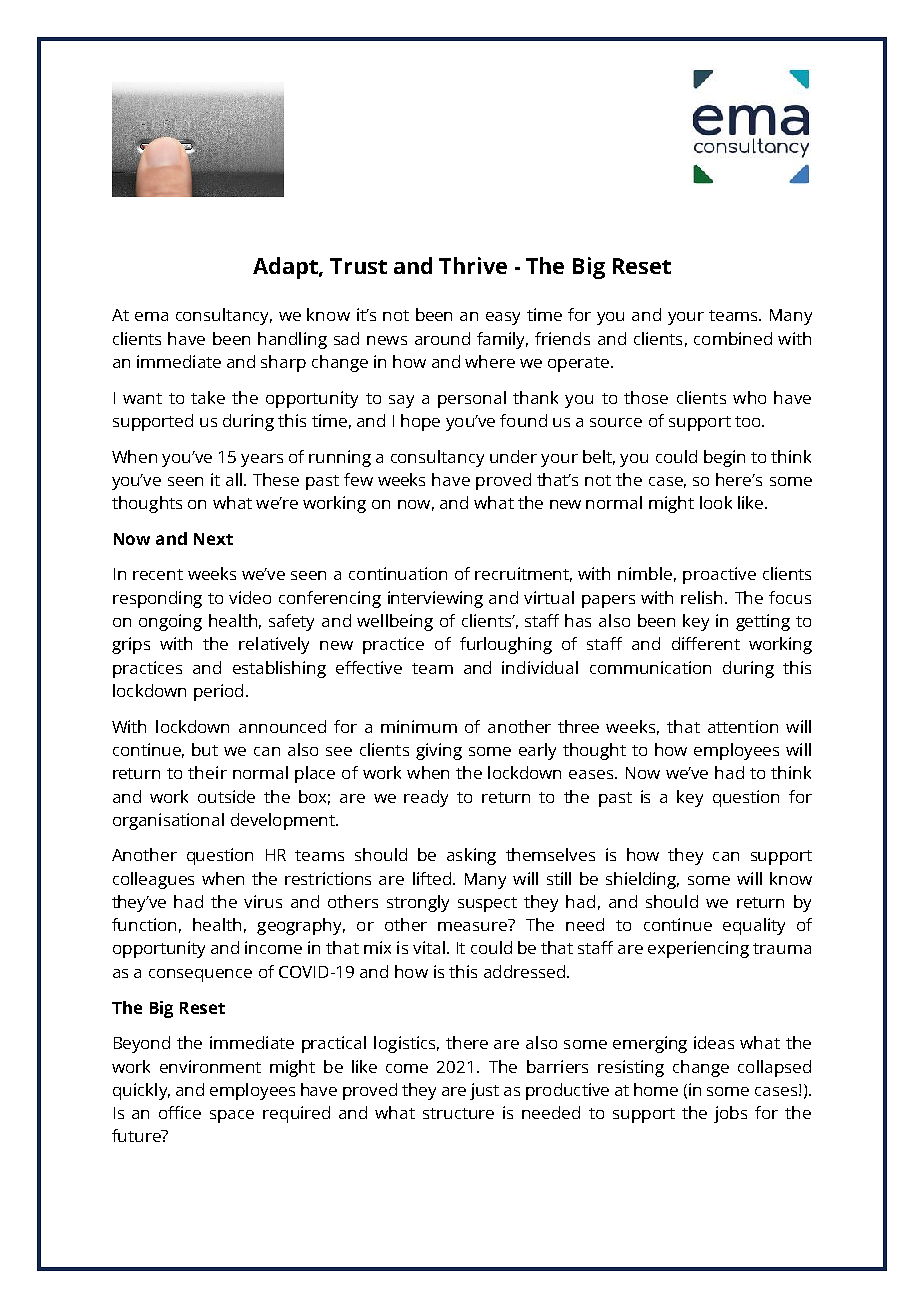 The height and width of the page is (1308, 924). What do you see at coordinates (733, 338) in the page?
I see `combined` at bounding box center [733, 338].
